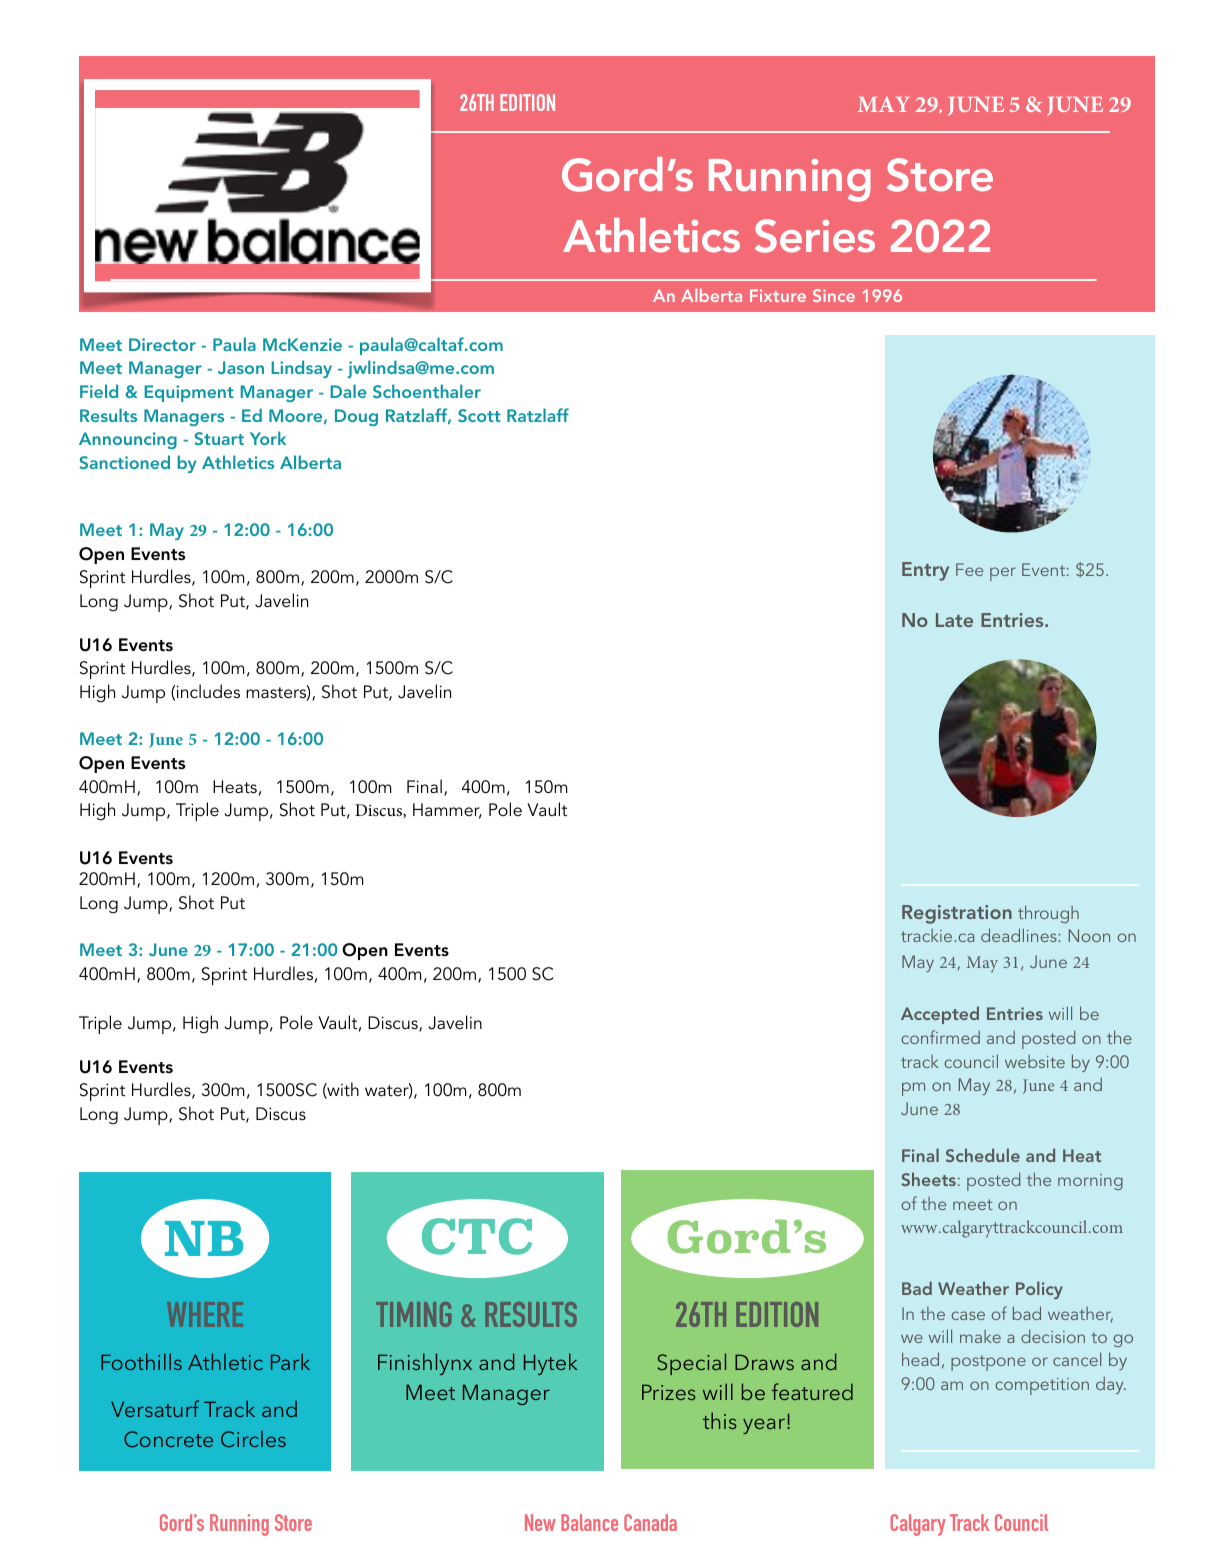  What do you see at coordinates (834, 295) in the page?
I see `Since` at bounding box center [834, 295].
